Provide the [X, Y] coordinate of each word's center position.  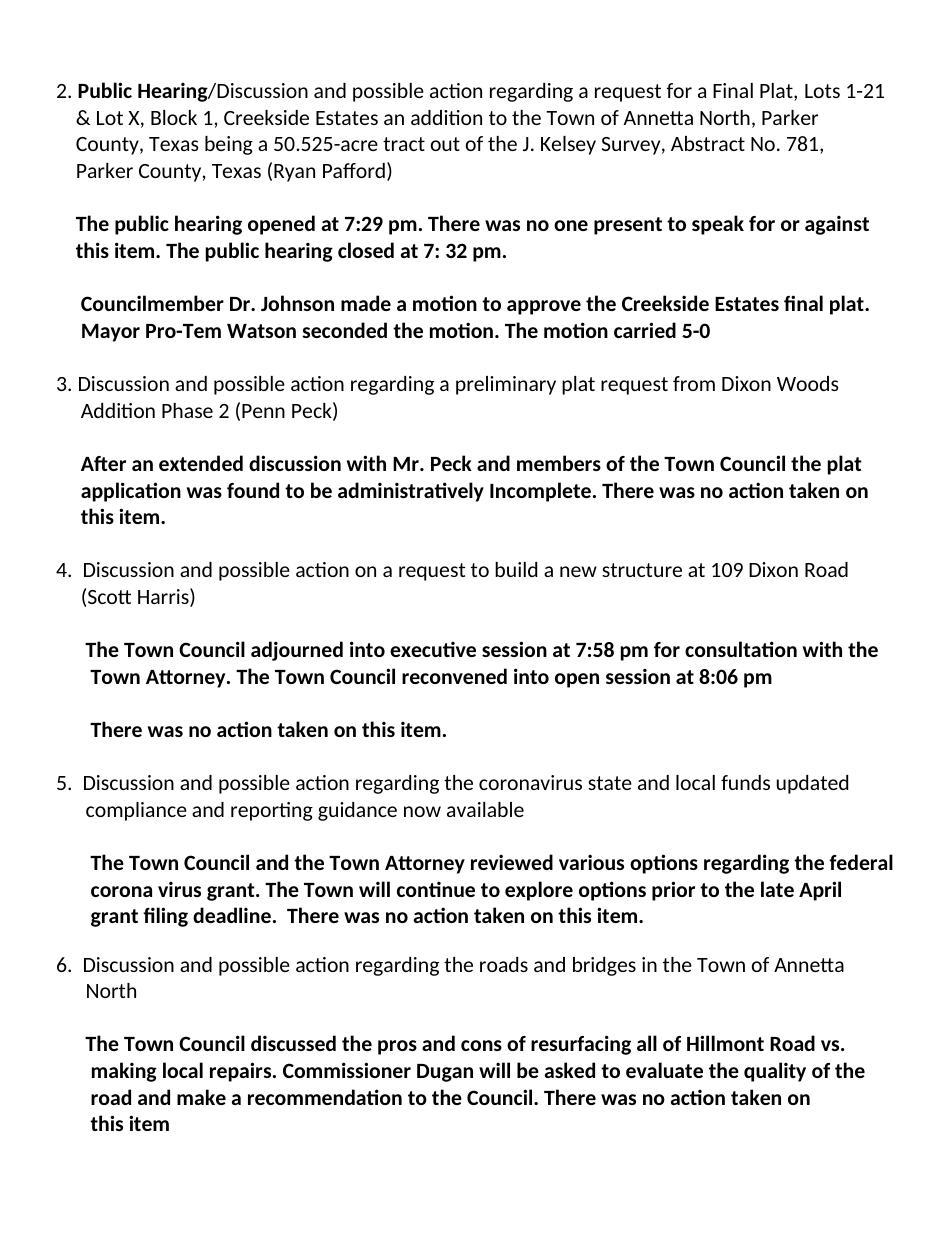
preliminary [506, 385]
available [485, 809]
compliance [136, 811]
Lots [822, 91]
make [201, 1097]
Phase [187, 410]
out [445, 144]
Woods [808, 383]
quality [775, 1072]
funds [745, 782]
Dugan [445, 1073]
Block [174, 117]
